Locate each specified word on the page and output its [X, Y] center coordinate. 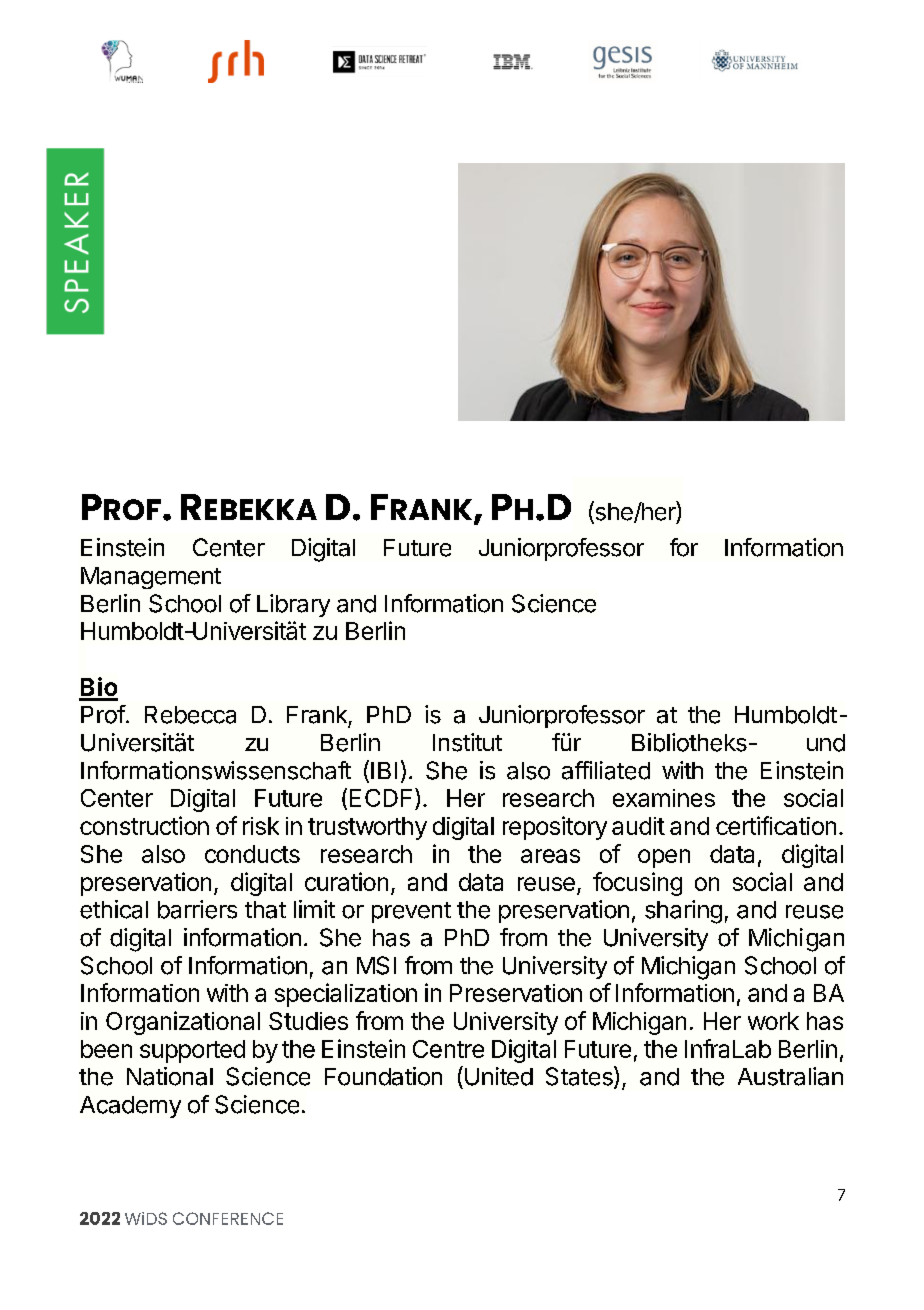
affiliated [606, 770]
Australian [790, 1076]
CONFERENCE [228, 1218]
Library [293, 605]
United [499, 1076]
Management [151, 578]
